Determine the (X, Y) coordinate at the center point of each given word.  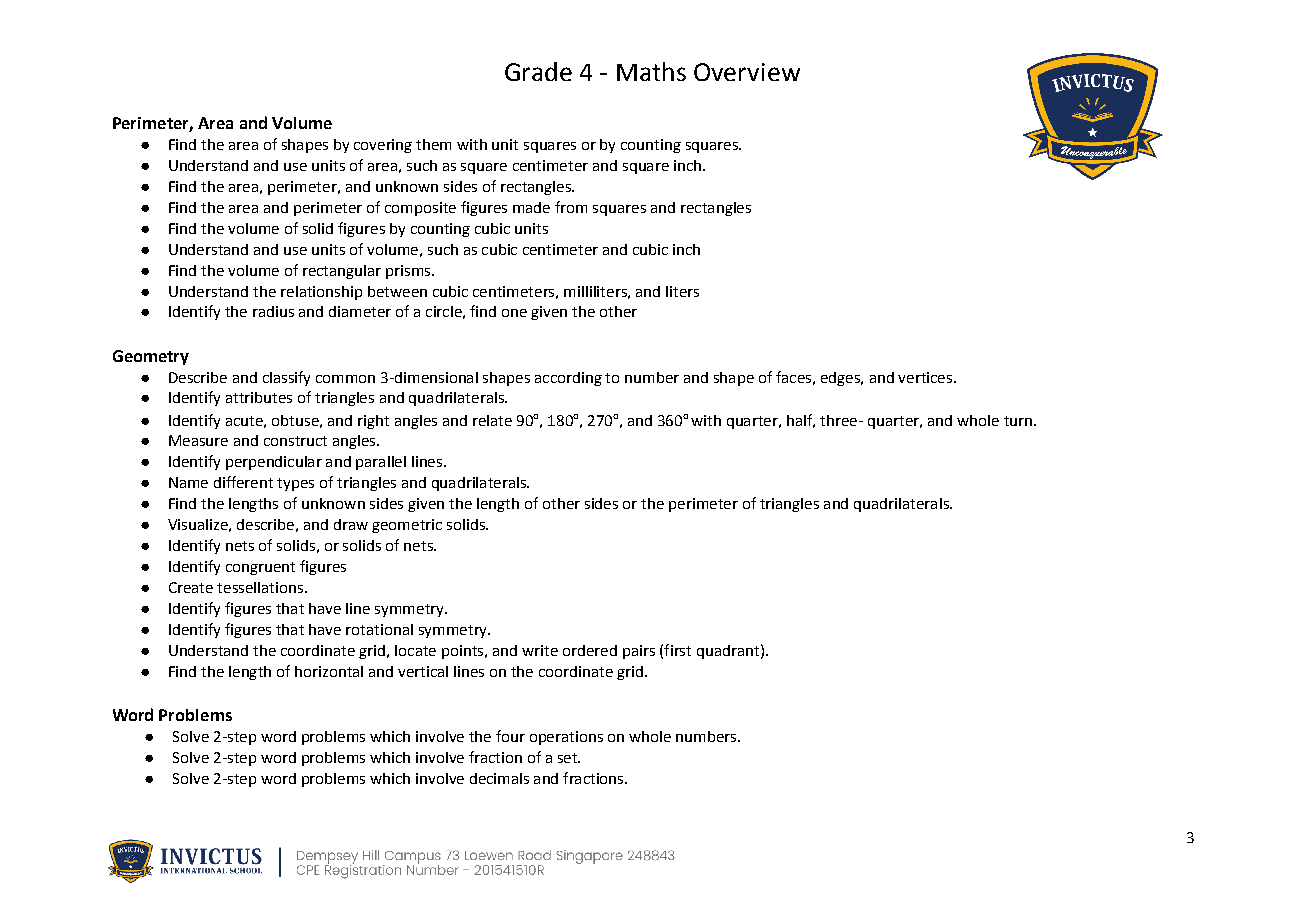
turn (1018, 421)
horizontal (329, 671)
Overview (747, 72)
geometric (407, 526)
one (514, 313)
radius (273, 311)
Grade (538, 71)
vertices (925, 377)
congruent (260, 568)
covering (383, 146)
